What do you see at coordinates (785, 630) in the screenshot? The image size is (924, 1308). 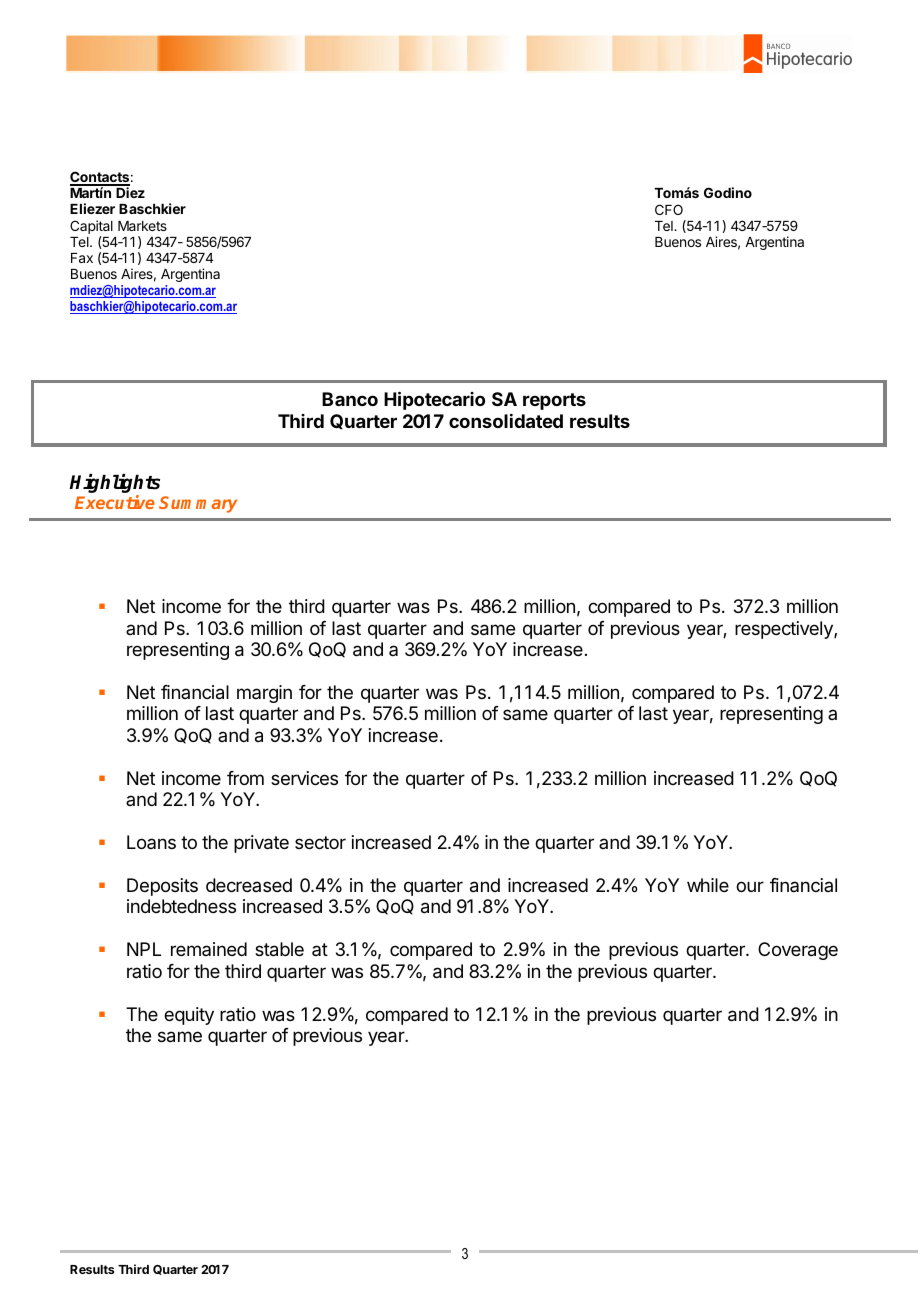 I see `respectively` at bounding box center [785, 630].
